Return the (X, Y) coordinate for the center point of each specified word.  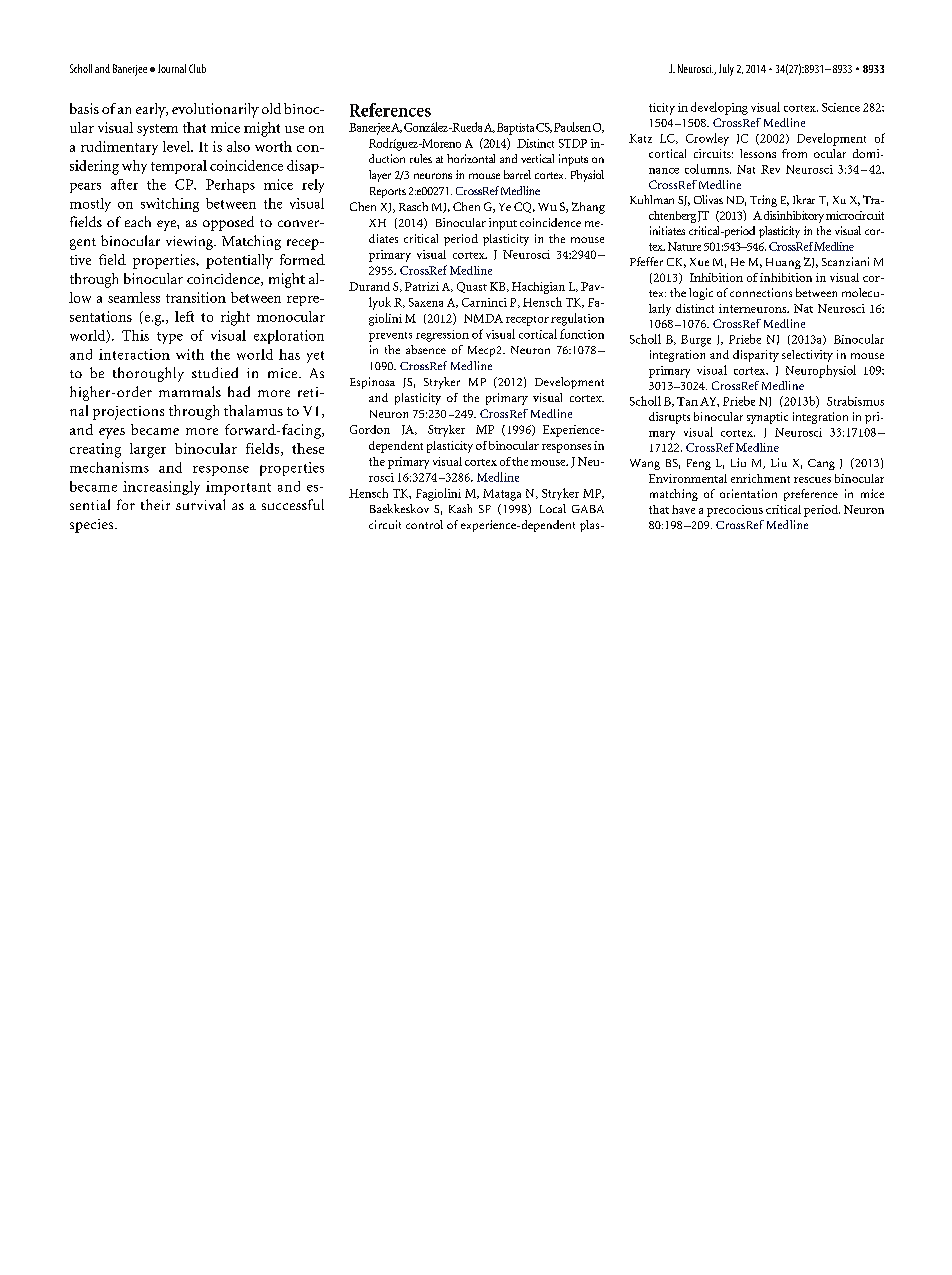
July (726, 70)
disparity (756, 356)
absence (426, 349)
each (138, 221)
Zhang (588, 208)
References (390, 110)
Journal (172, 68)
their (155, 504)
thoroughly (148, 374)
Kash (460, 508)
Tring (763, 201)
